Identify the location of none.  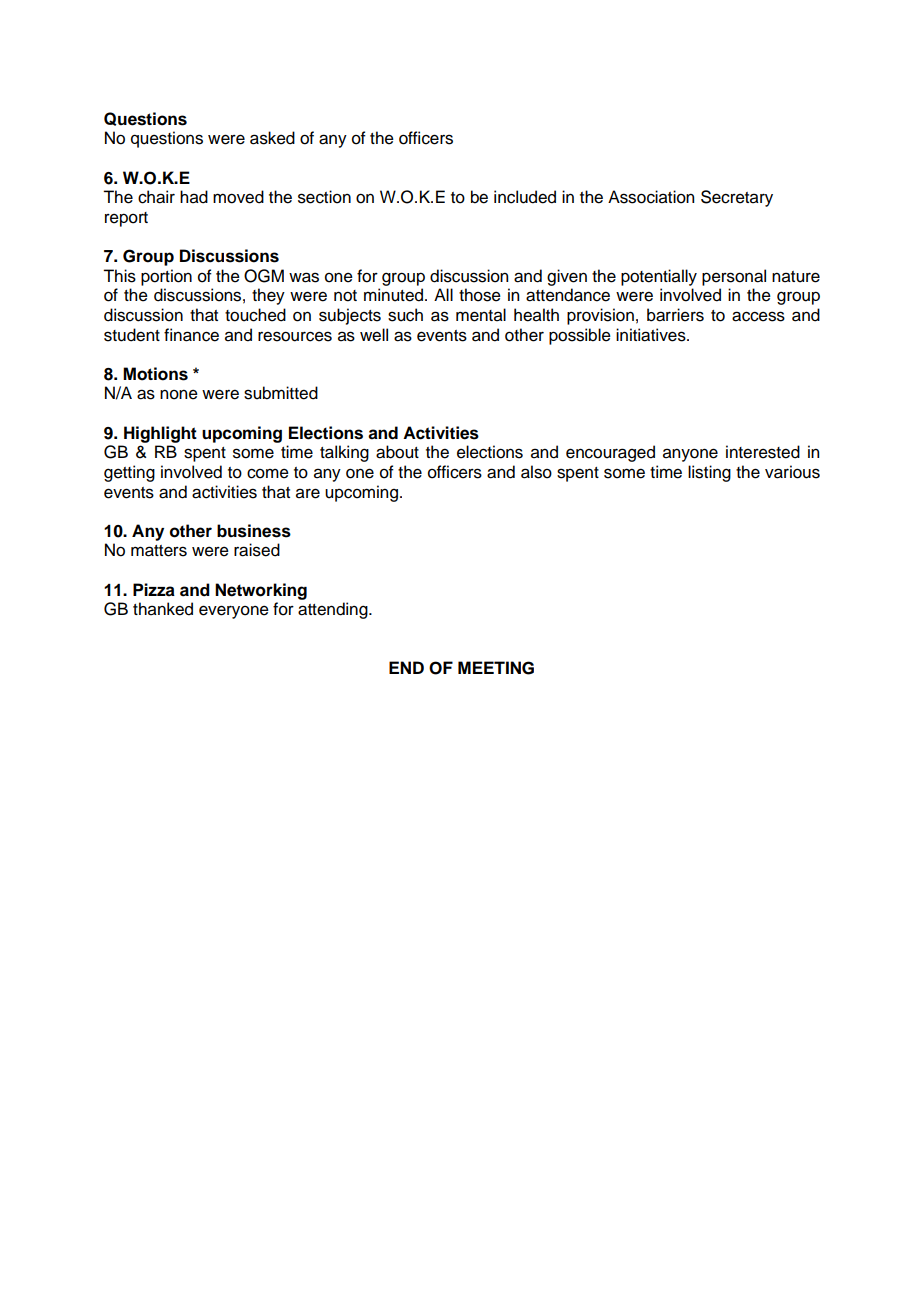
(179, 394).
